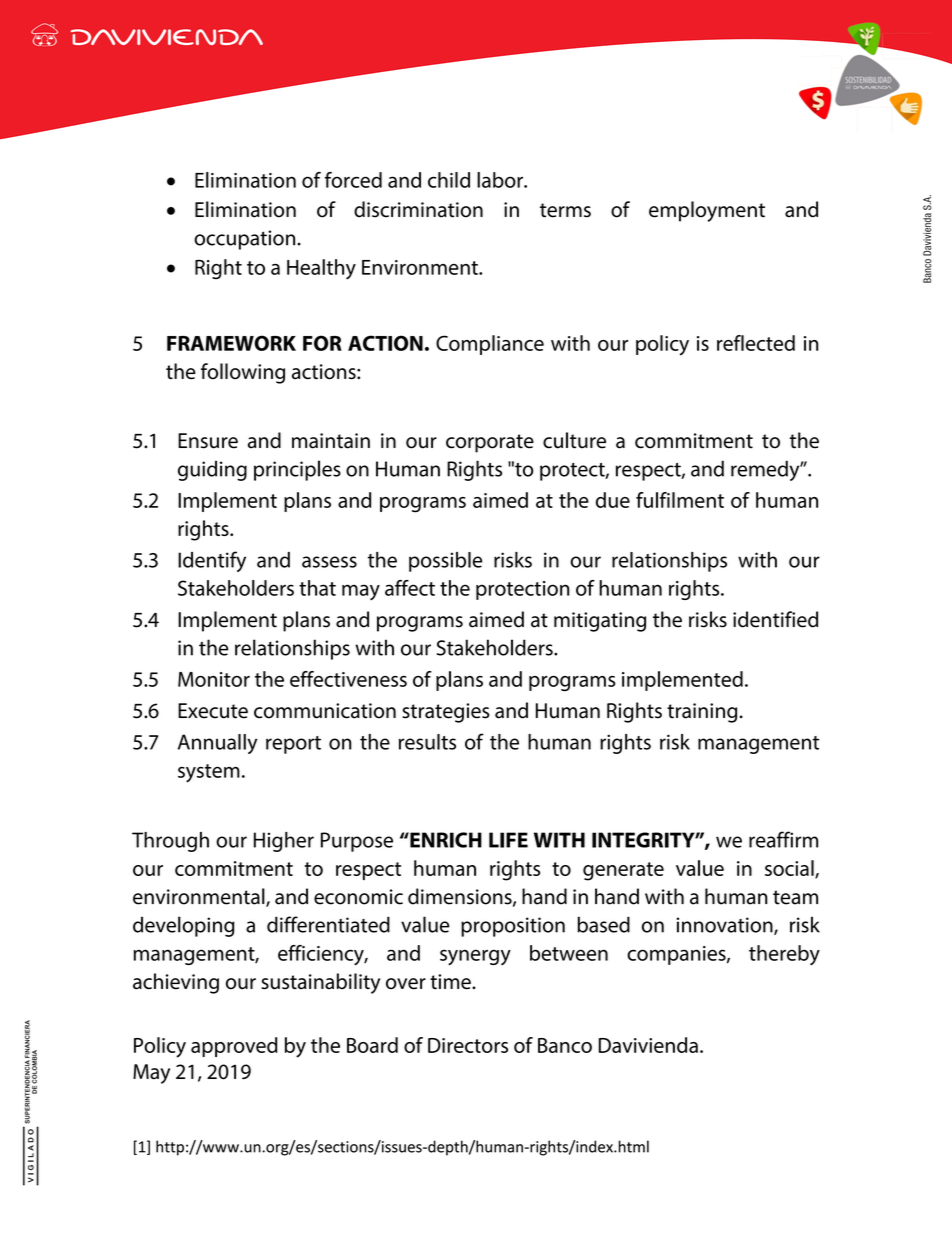 The image size is (952, 1233). I want to click on labor, so click(501, 180).
